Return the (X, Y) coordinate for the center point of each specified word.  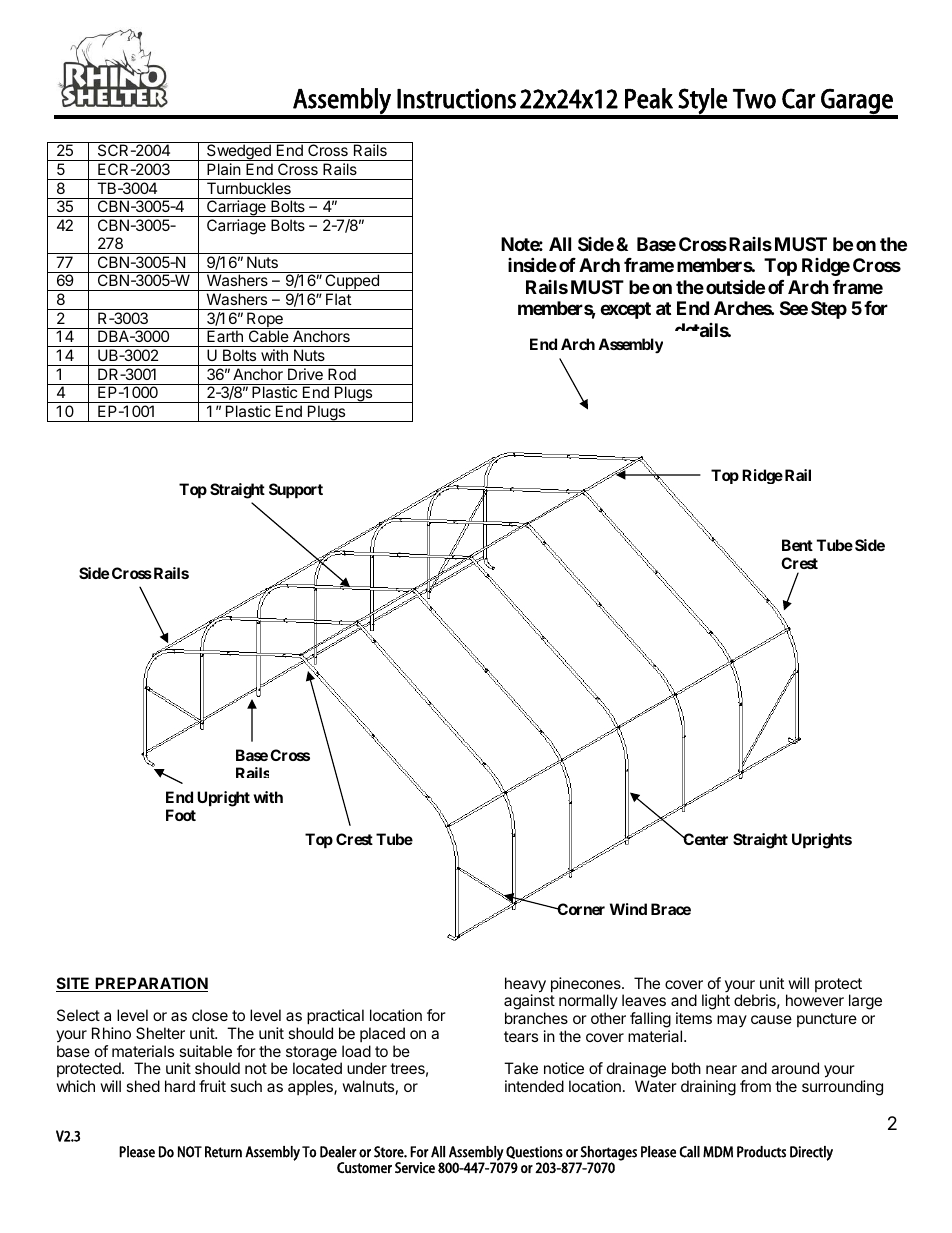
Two (754, 99)
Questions (534, 1152)
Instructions (456, 98)
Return (223, 1152)
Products (761, 1152)
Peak (649, 98)
